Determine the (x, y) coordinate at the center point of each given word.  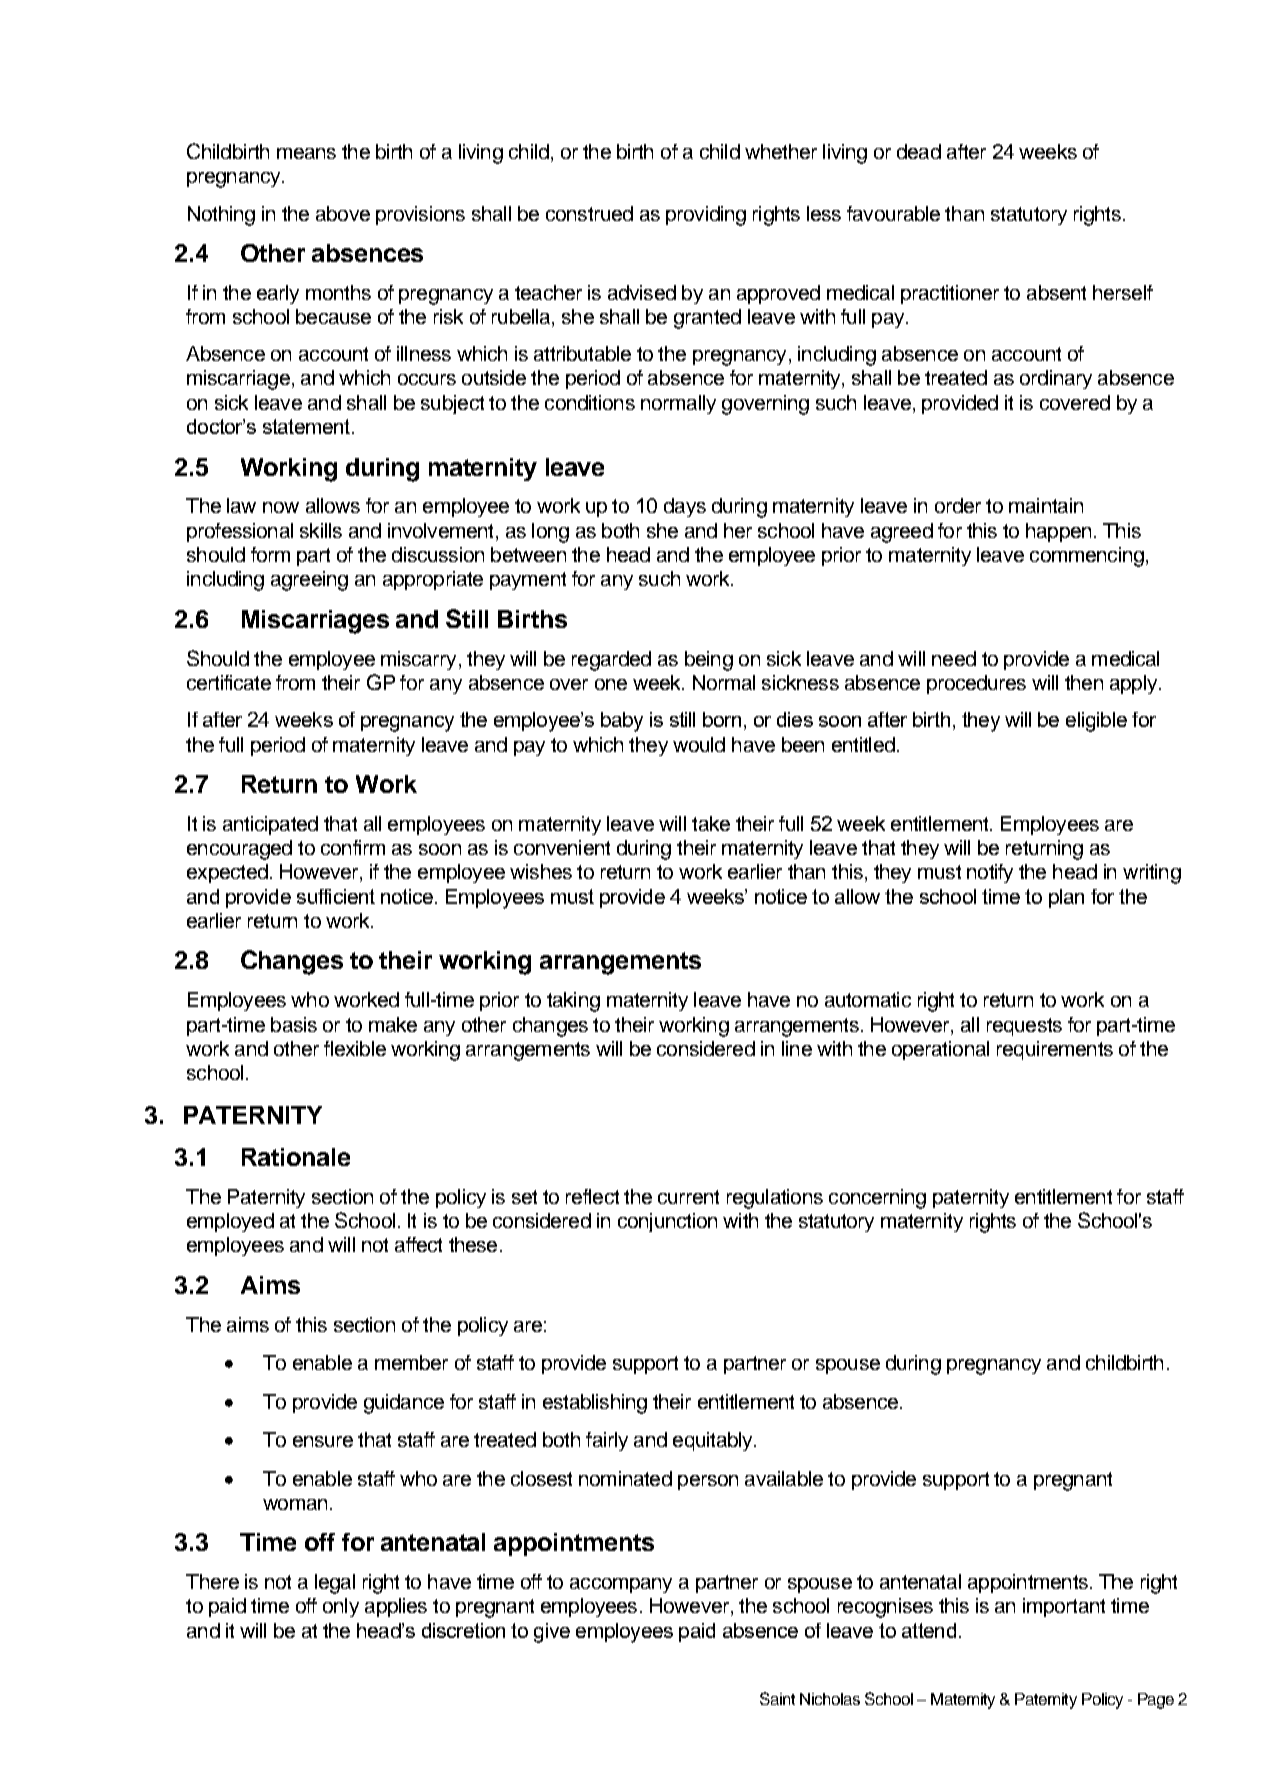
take (711, 823)
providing (706, 216)
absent (1056, 292)
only (341, 1607)
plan (1066, 898)
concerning (877, 1199)
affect (418, 1244)
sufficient (336, 896)
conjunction (667, 1222)
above (343, 213)
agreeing (309, 581)
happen (1058, 532)
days (685, 507)
